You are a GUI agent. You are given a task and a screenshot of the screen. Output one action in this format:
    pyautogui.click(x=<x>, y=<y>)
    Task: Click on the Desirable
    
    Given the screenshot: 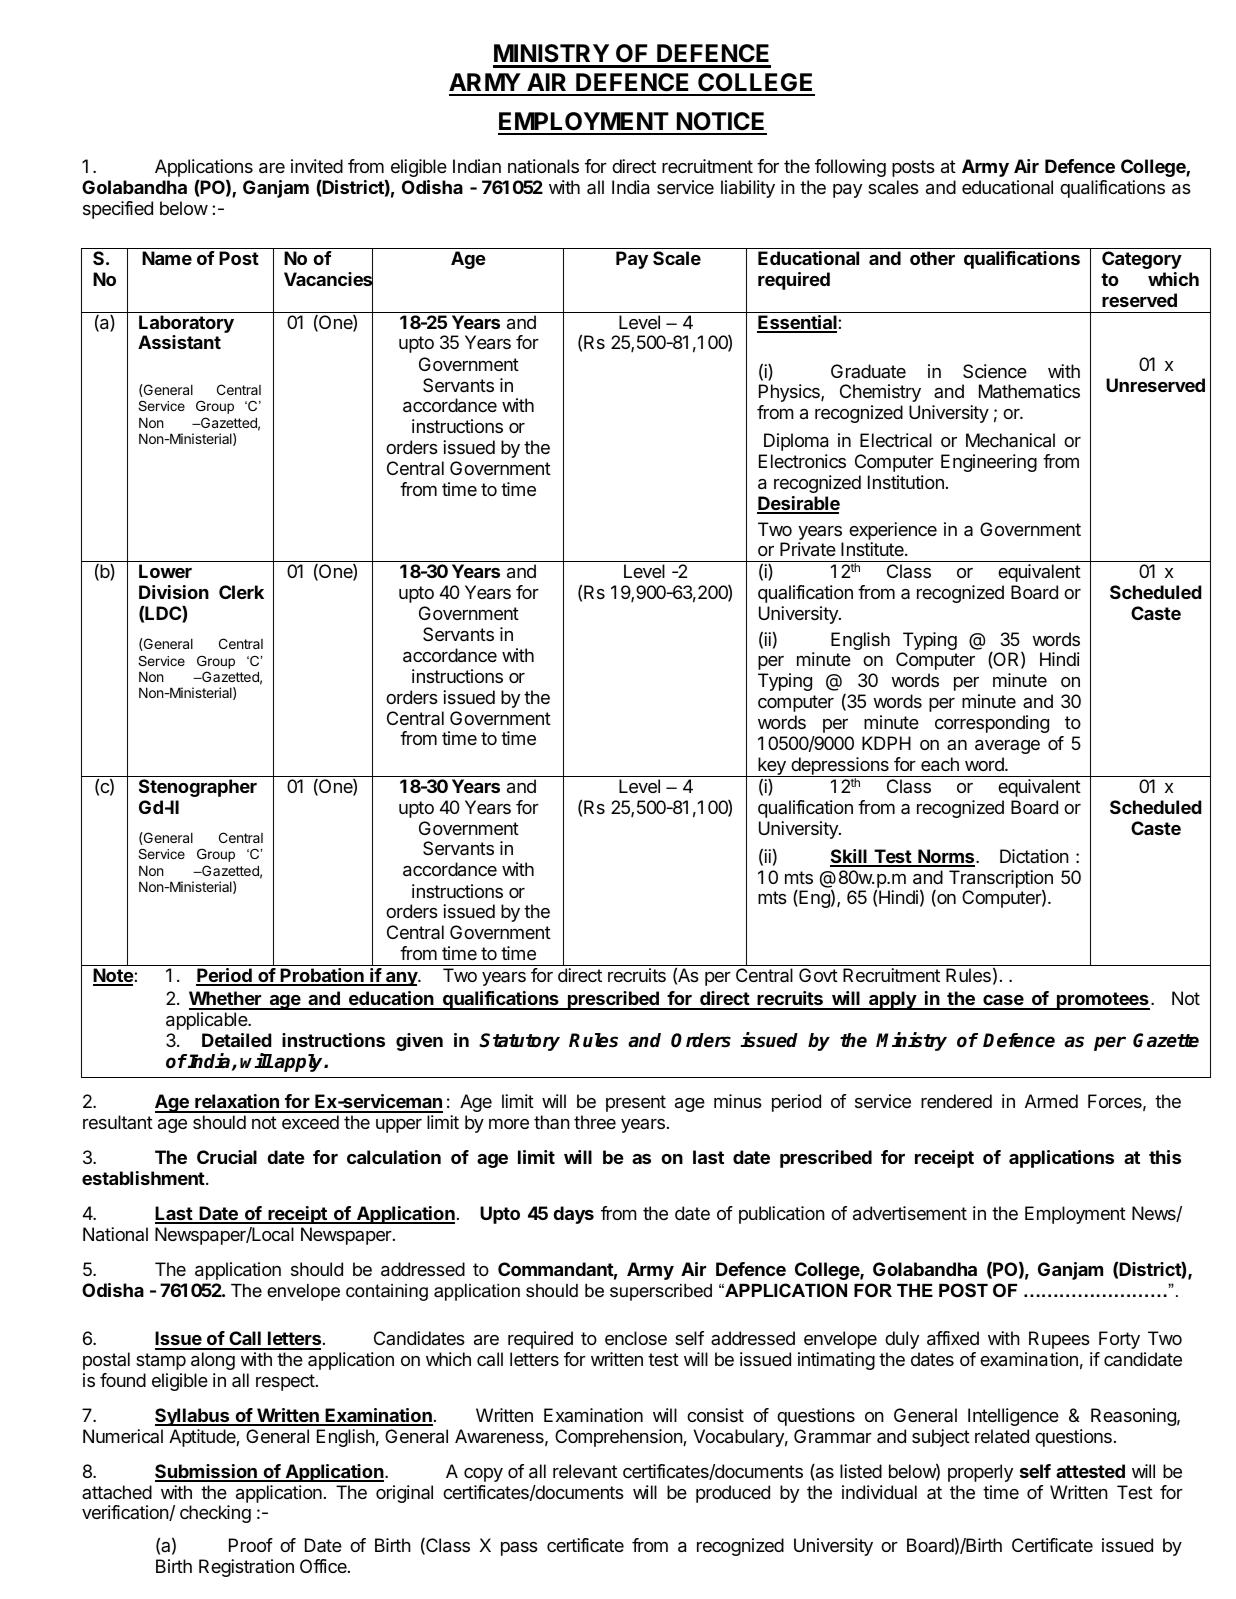 What is the action you would take?
    pyautogui.click(x=798, y=504)
